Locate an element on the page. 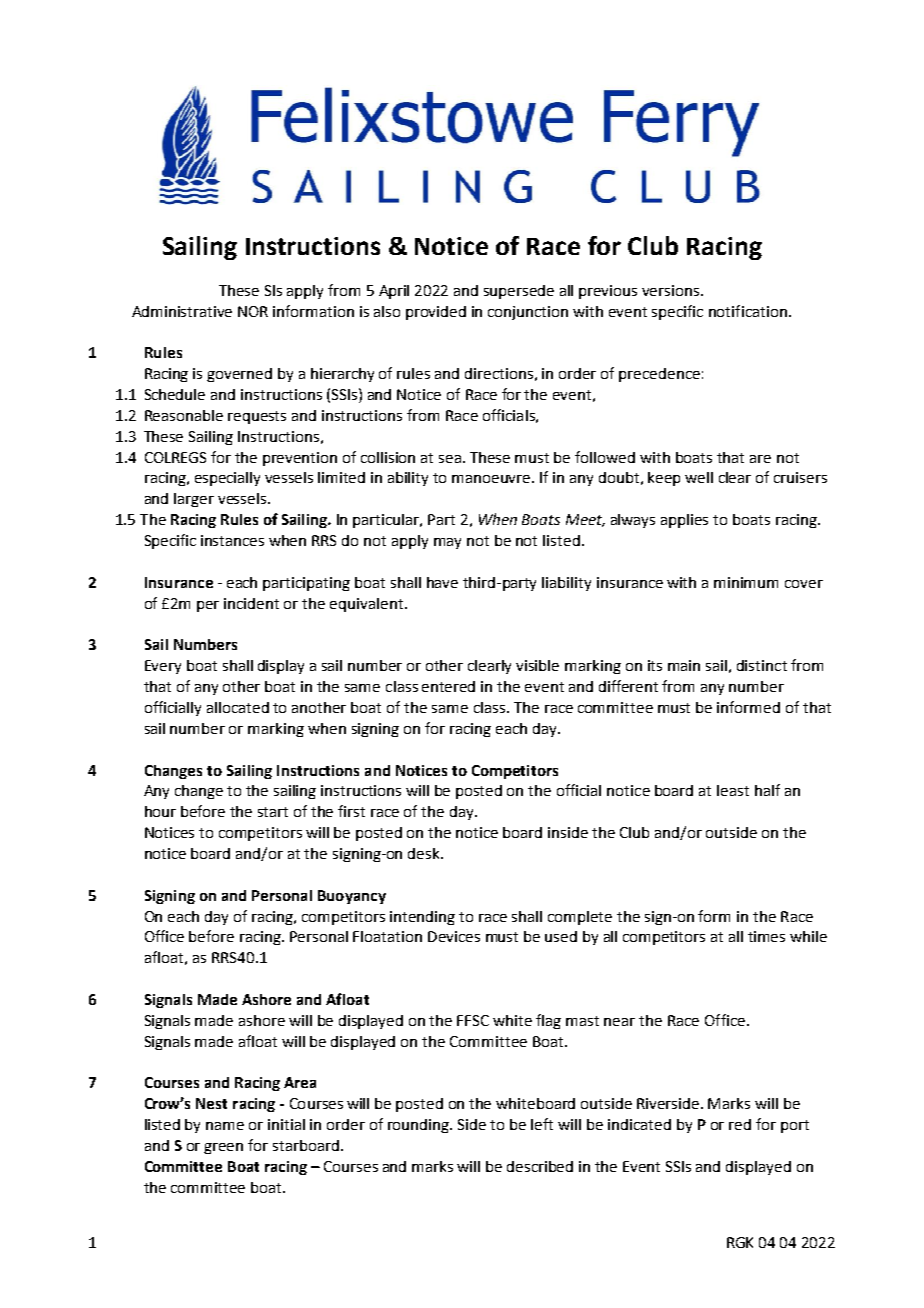  allocated is located at coordinates (238, 707).
